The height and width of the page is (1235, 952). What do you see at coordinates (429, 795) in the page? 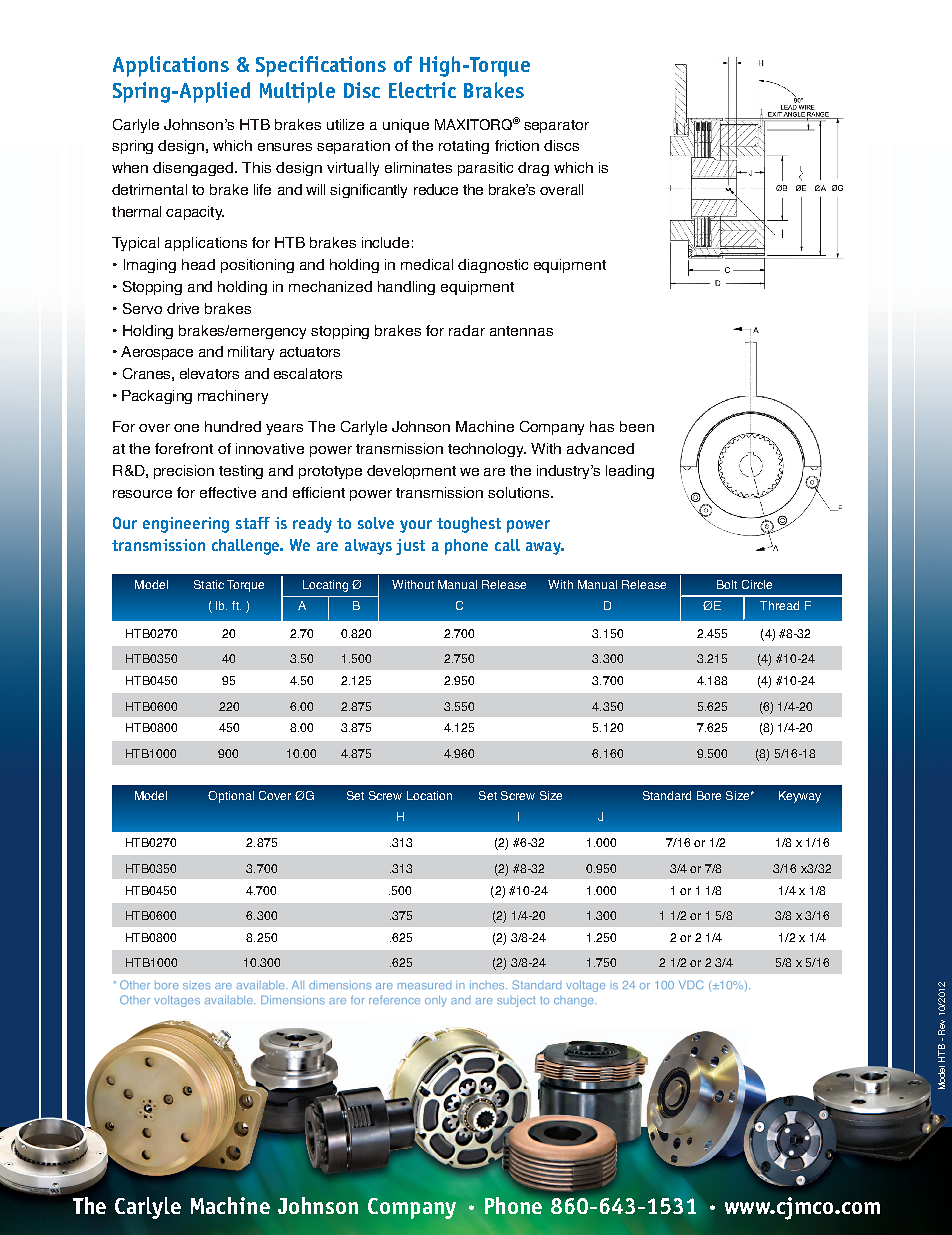
I see `Location` at bounding box center [429, 795].
